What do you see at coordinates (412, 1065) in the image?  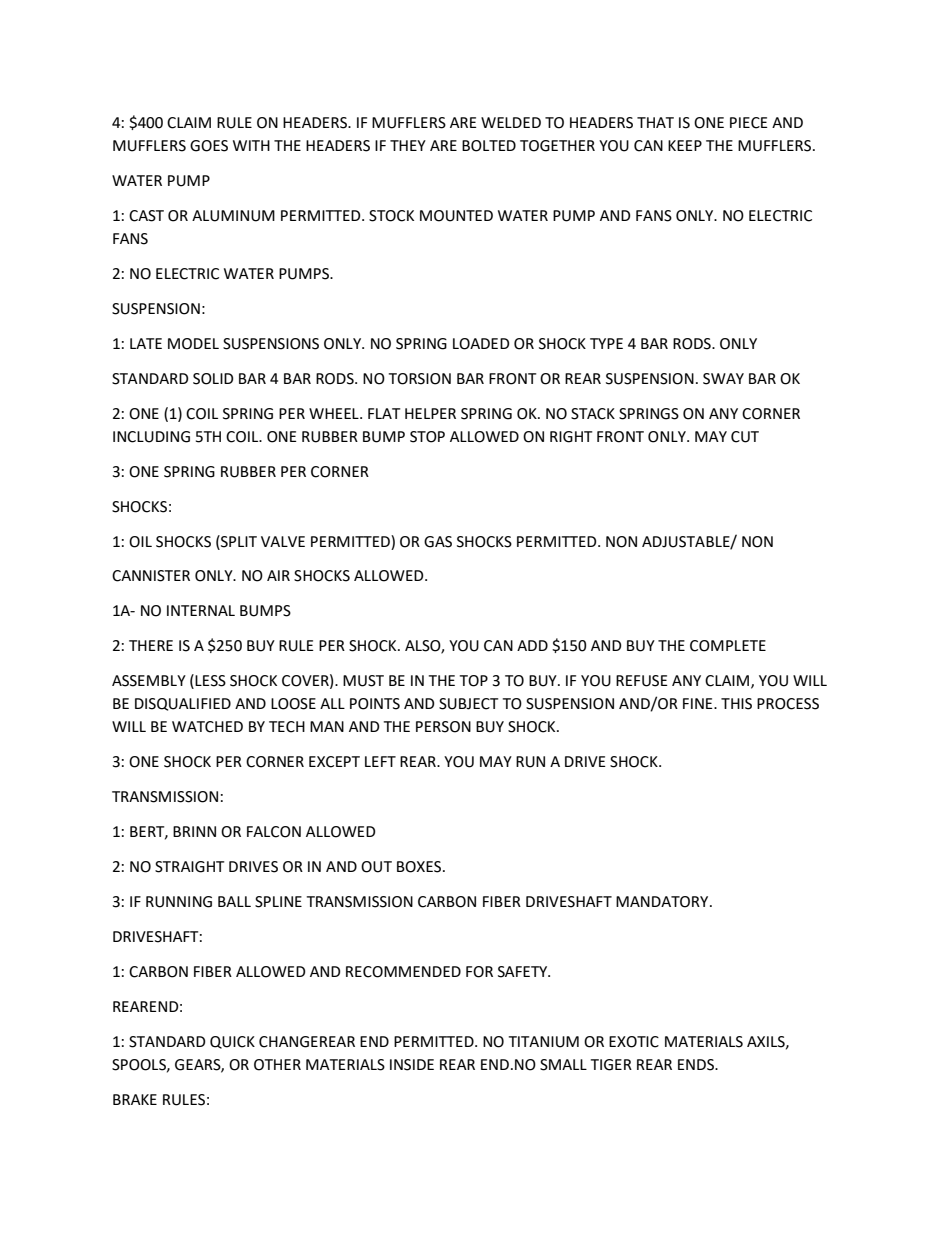 I see `INSIDE` at bounding box center [412, 1065].
